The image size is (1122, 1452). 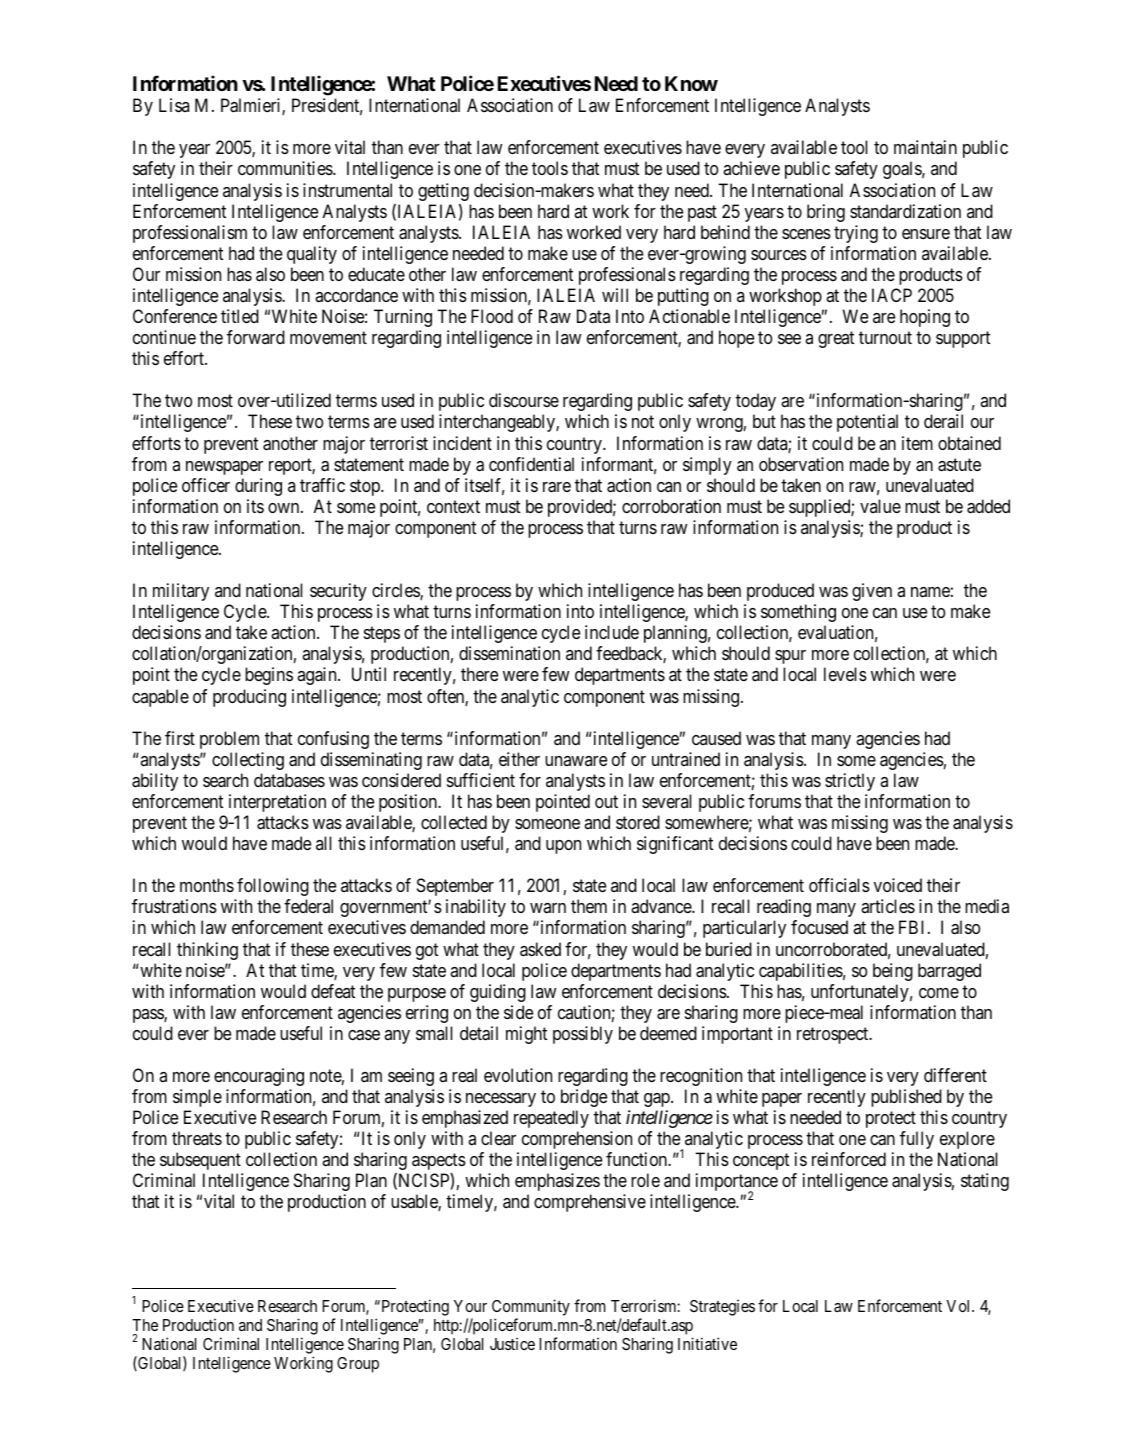 What do you see at coordinates (722, 1308) in the document?
I see `Strategies` at bounding box center [722, 1308].
